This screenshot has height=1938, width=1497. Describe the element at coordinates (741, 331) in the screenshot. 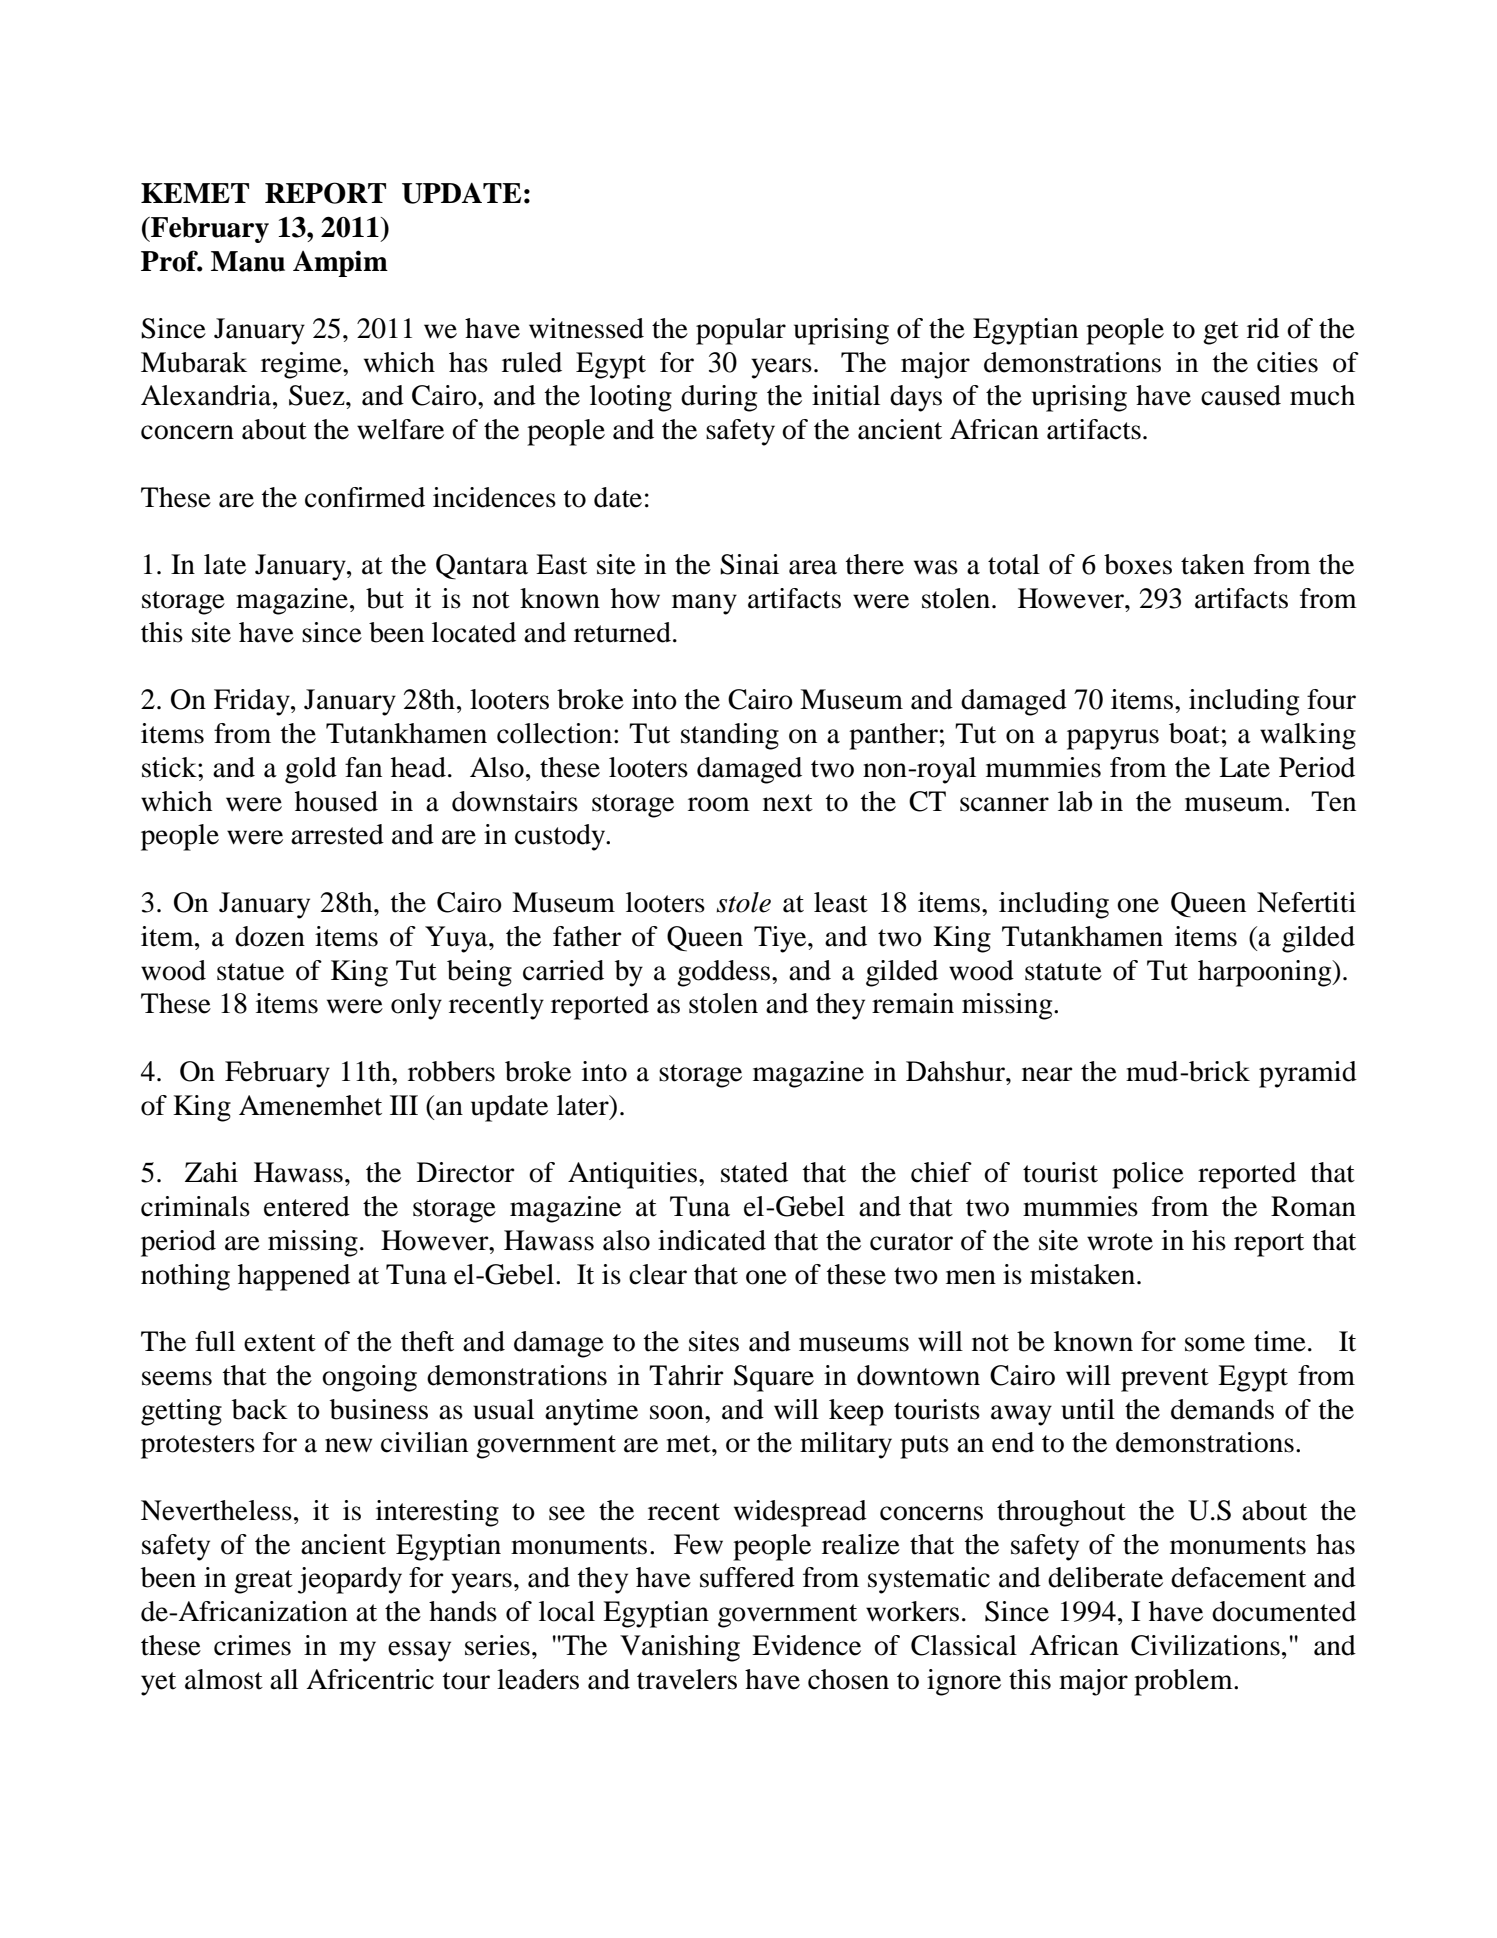

I see `popular` at that location.
